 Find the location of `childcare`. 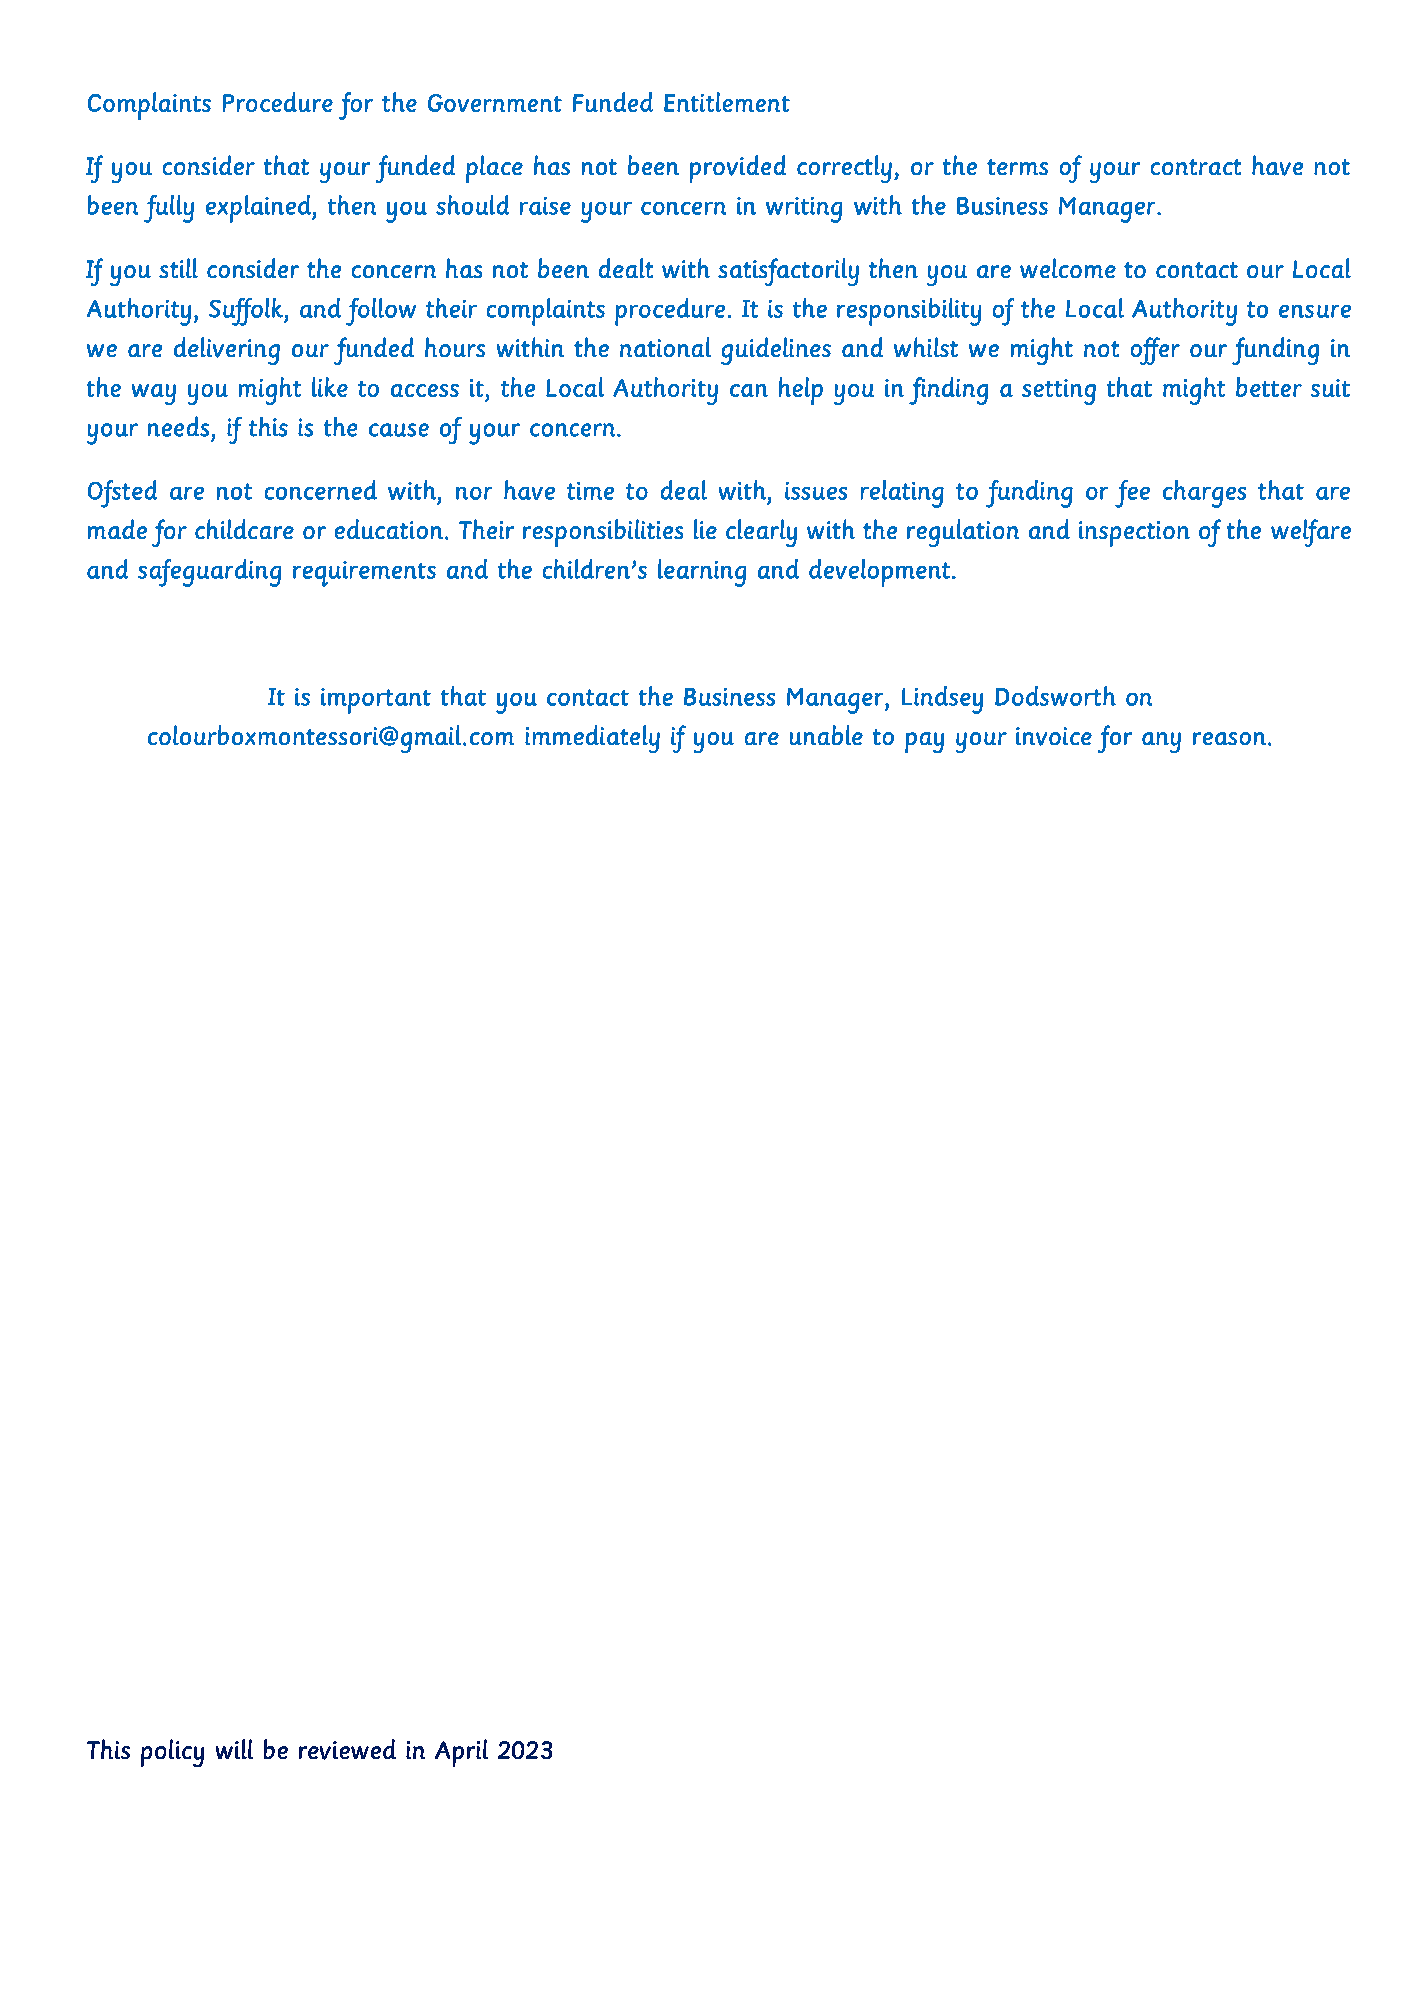

childcare is located at coordinates (244, 529).
